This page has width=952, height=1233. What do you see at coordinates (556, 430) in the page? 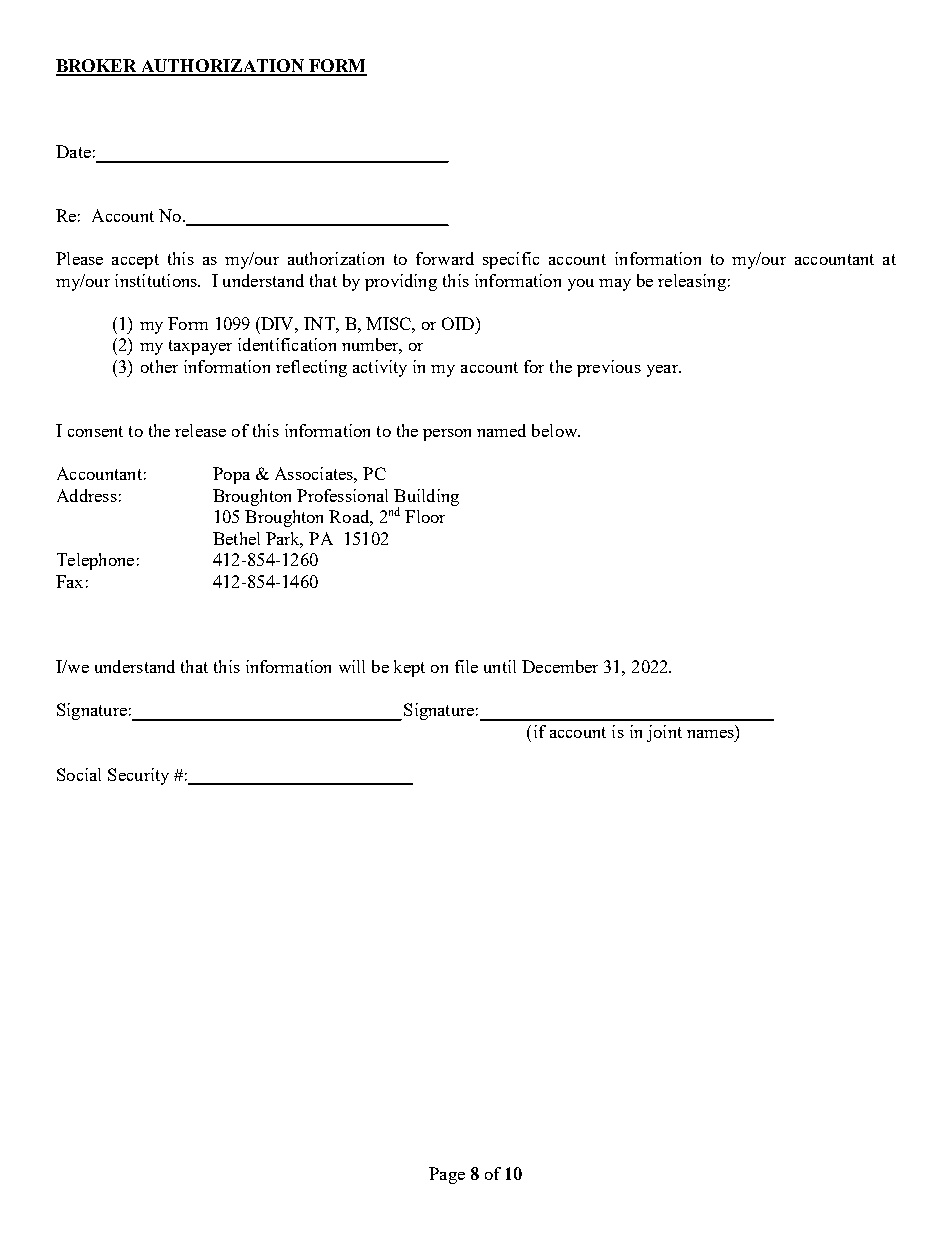
I see `below` at bounding box center [556, 430].
